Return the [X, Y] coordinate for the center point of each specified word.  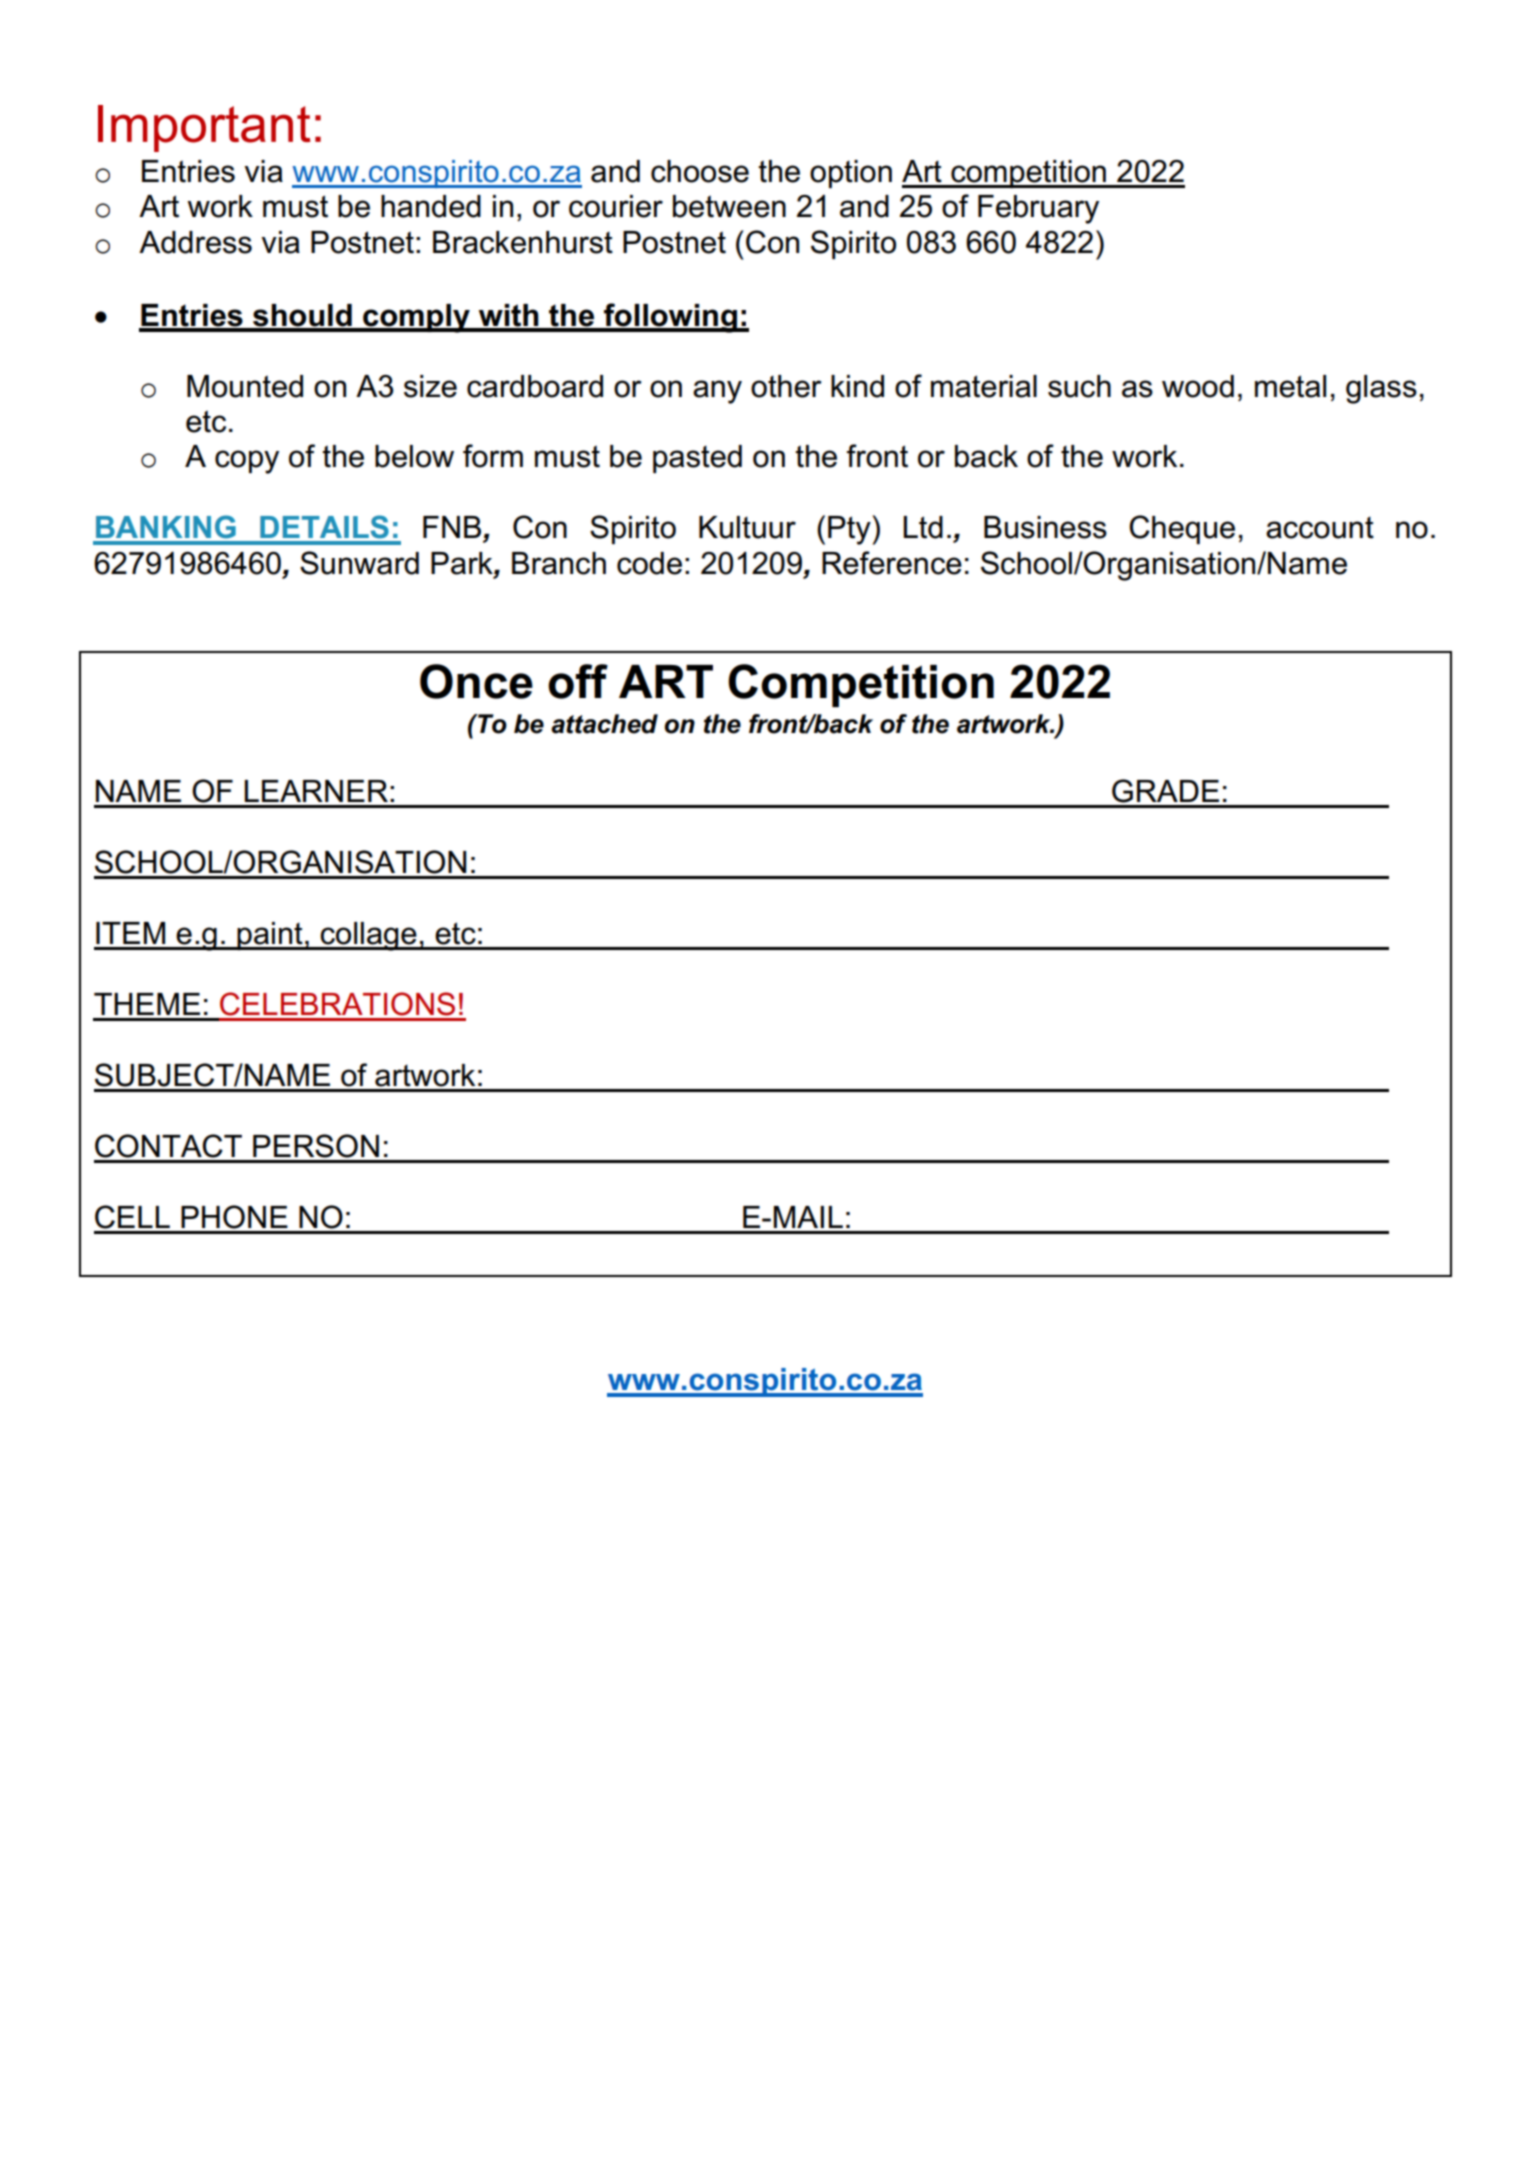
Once [476, 681]
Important [204, 128]
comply [416, 318]
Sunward [359, 563]
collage [369, 936]
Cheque [1182, 529]
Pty [850, 530]
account [1320, 528]
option [851, 174]
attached [604, 724]
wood [1198, 386]
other [786, 386]
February [1038, 209]
